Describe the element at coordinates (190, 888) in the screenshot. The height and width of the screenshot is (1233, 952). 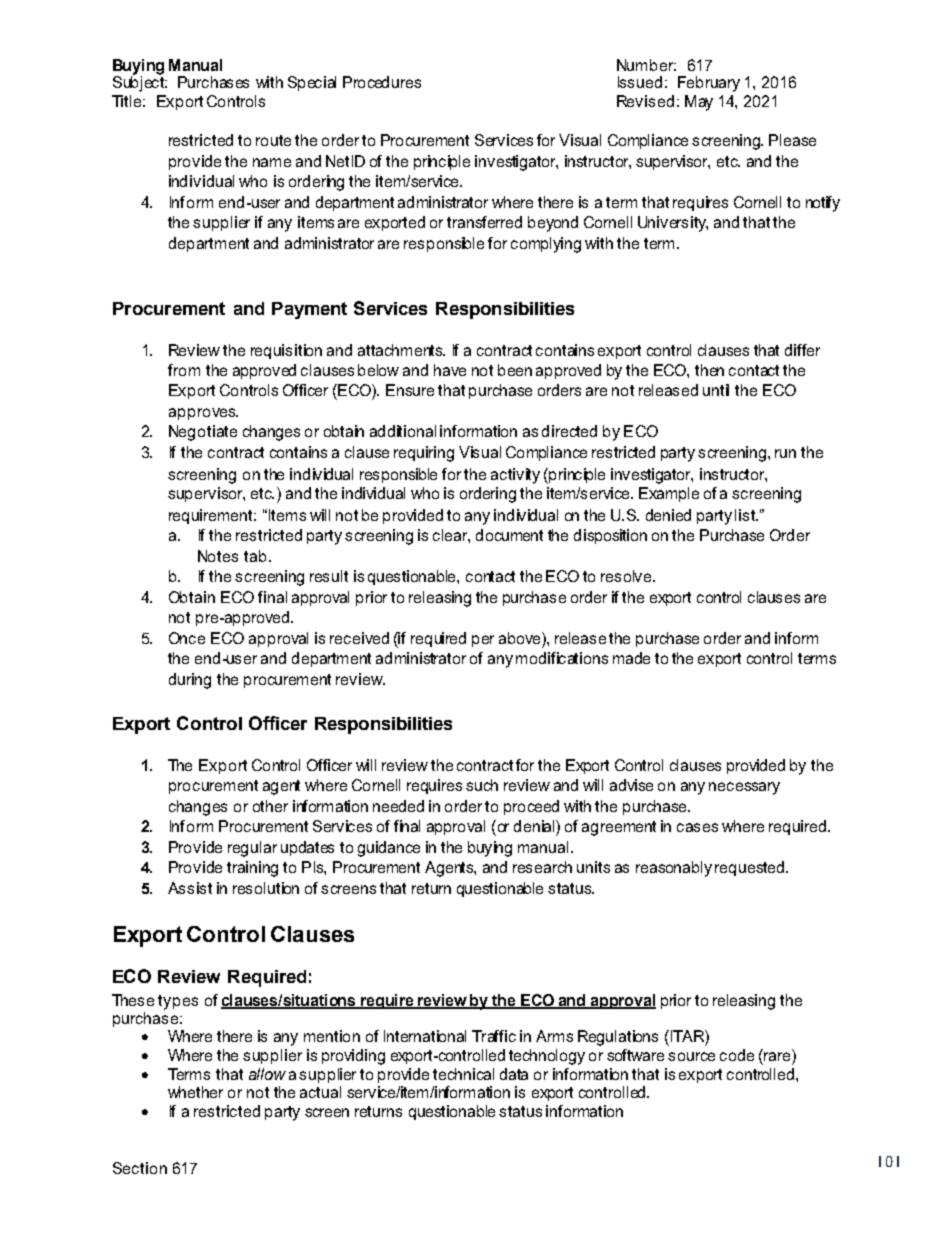
I see `Assist` at that location.
